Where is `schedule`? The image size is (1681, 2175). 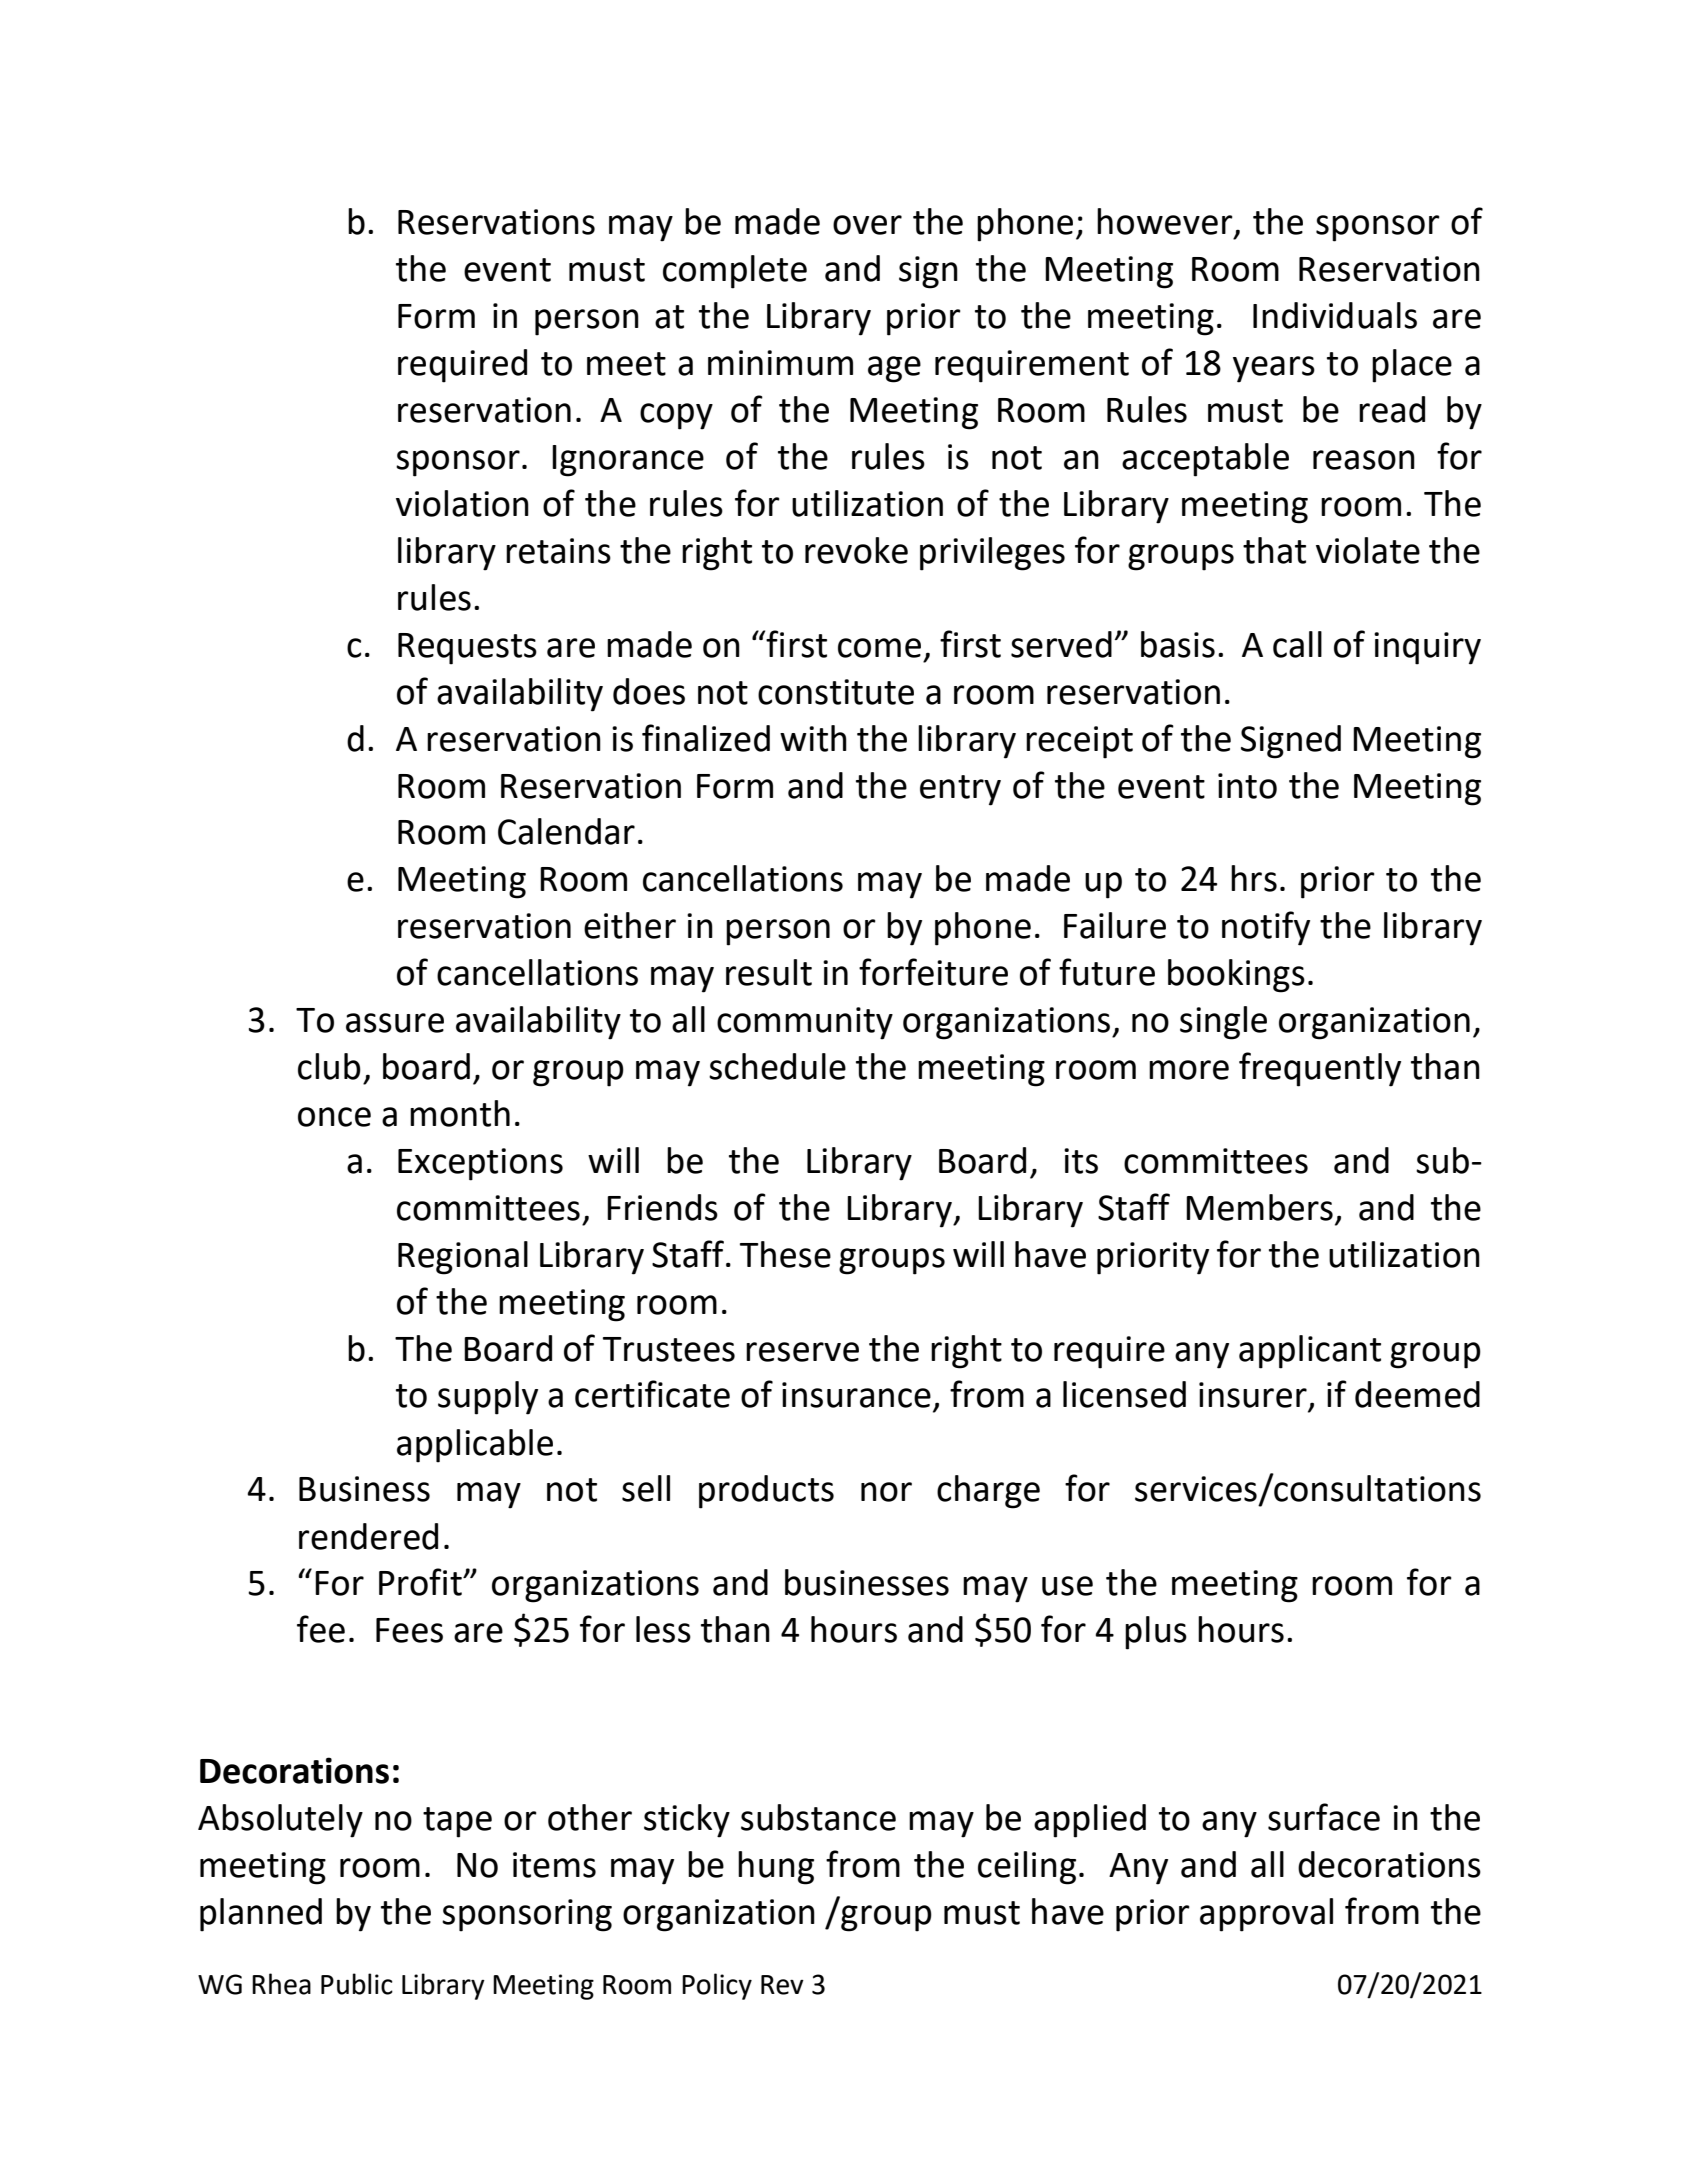
schedule is located at coordinates (777, 1066).
